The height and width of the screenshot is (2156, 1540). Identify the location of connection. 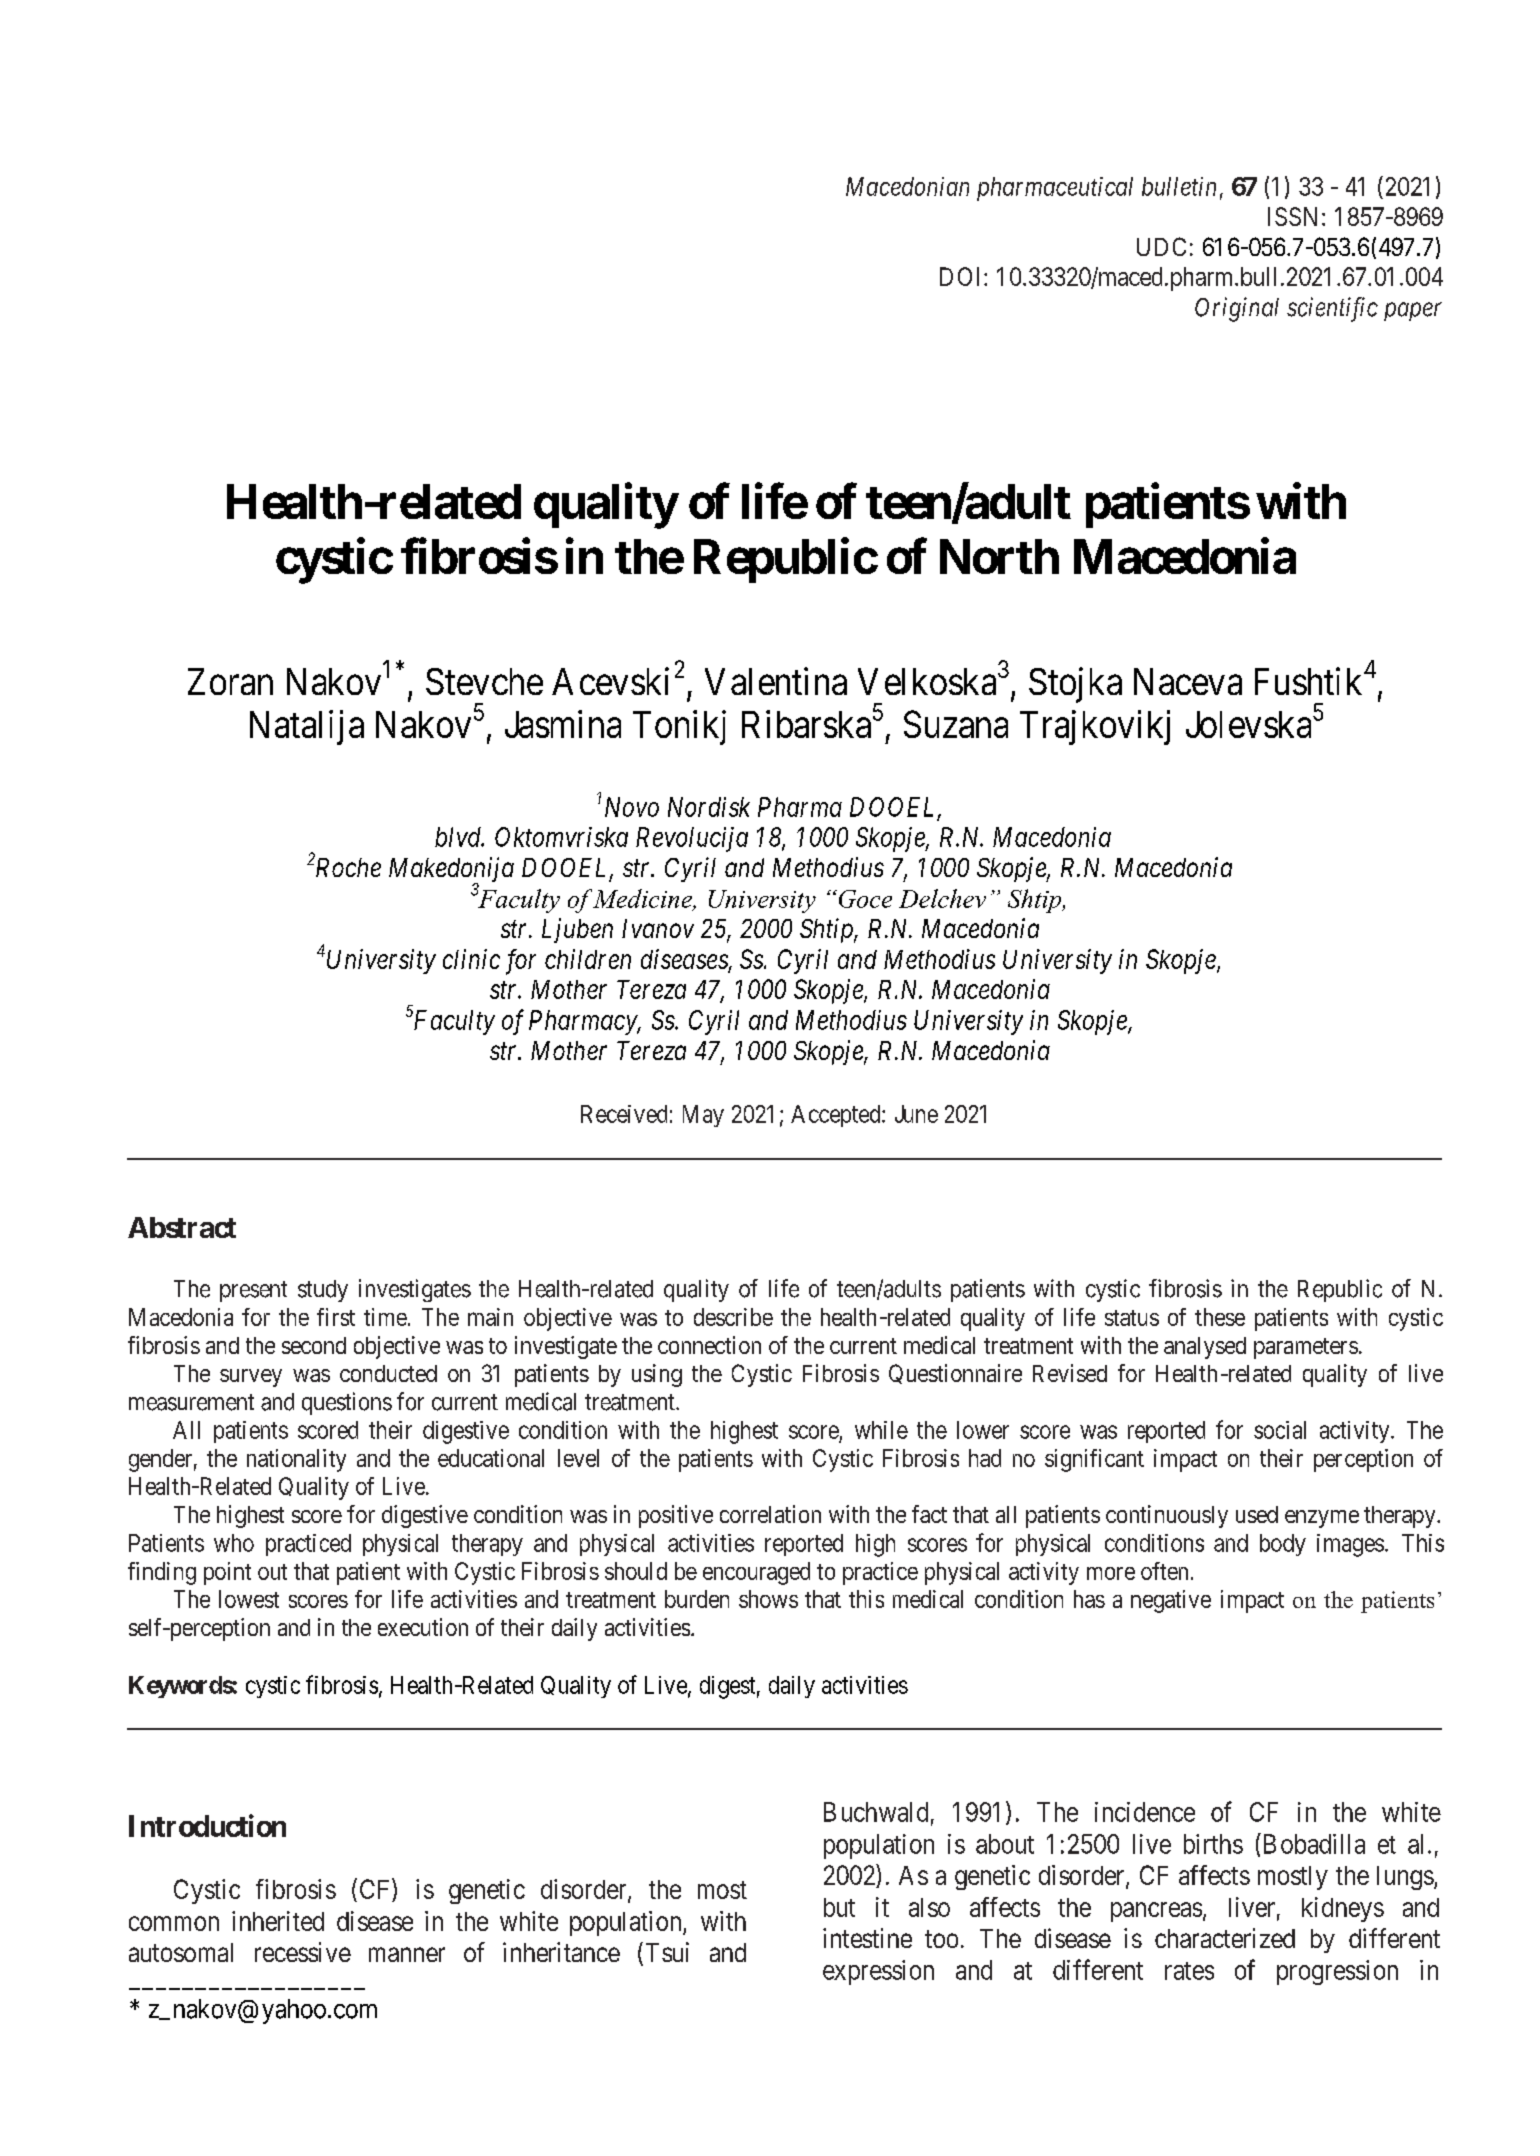
(709, 1345).
